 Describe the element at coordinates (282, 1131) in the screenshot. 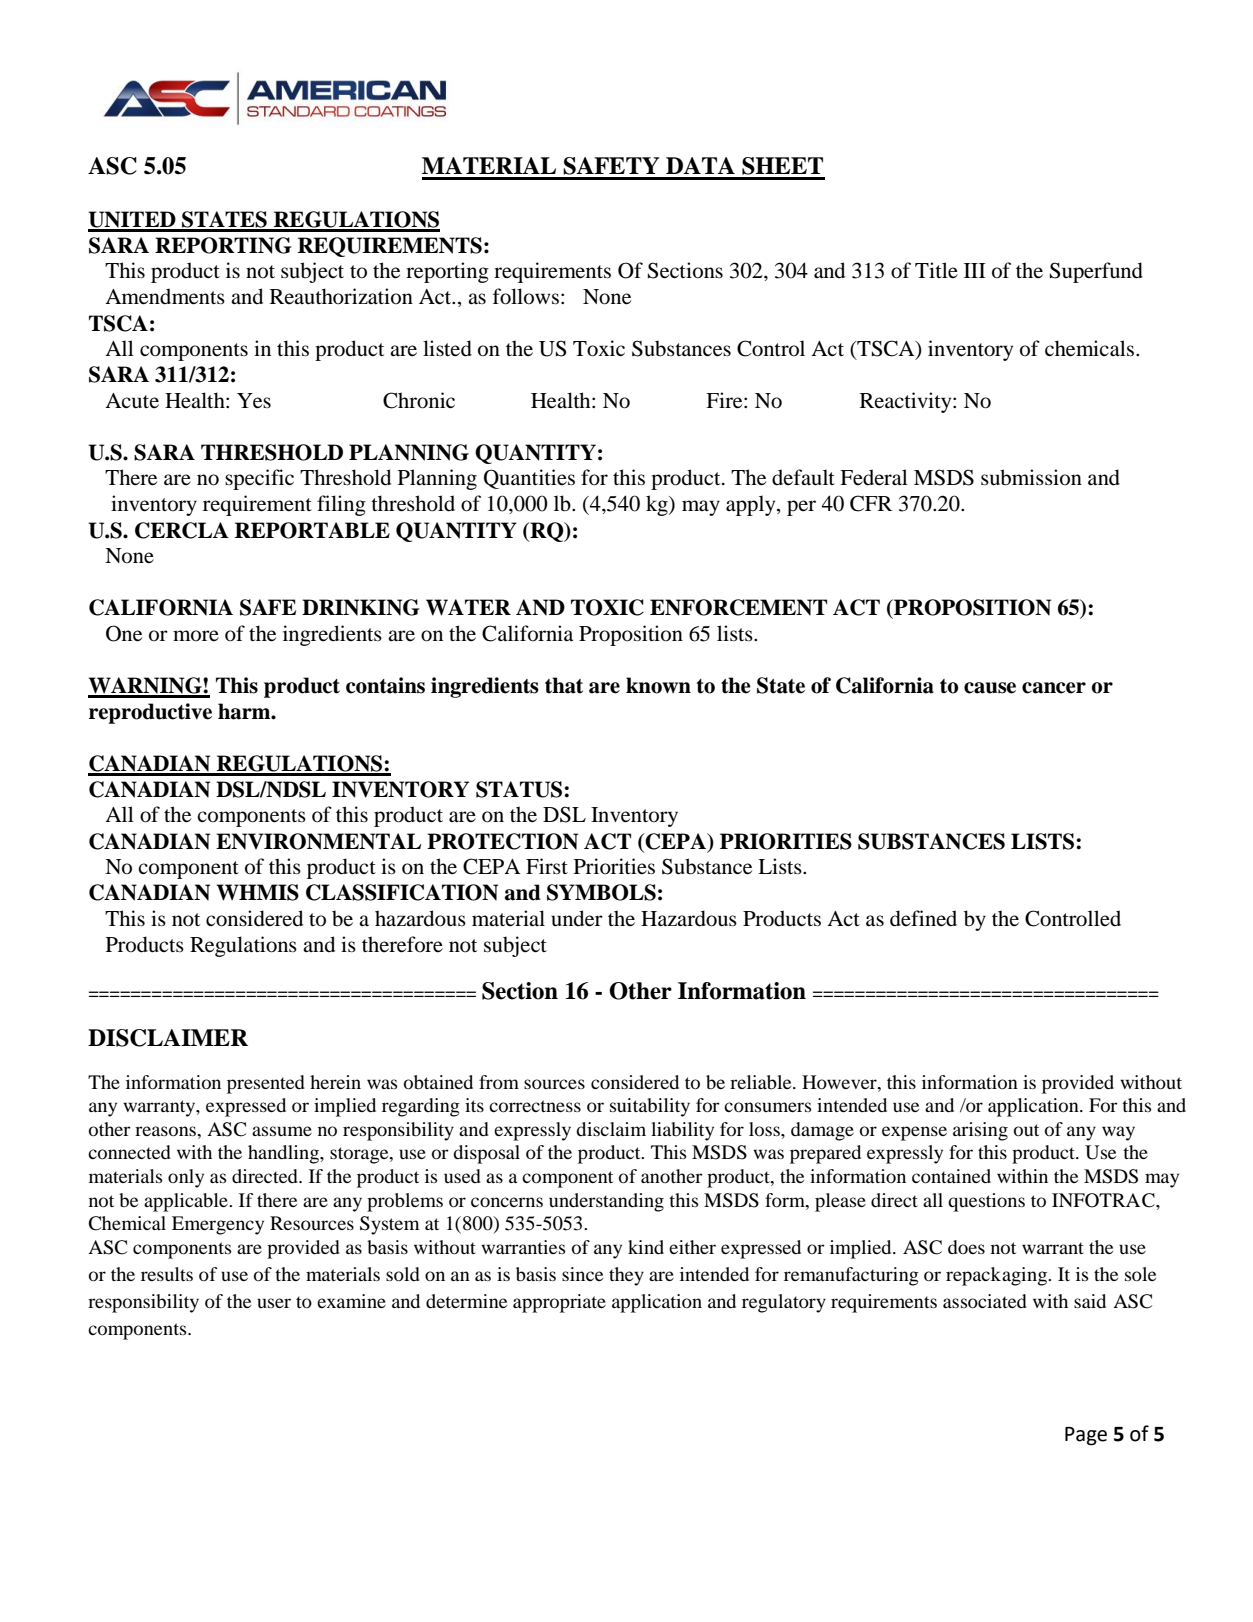

I see `assume` at that location.
